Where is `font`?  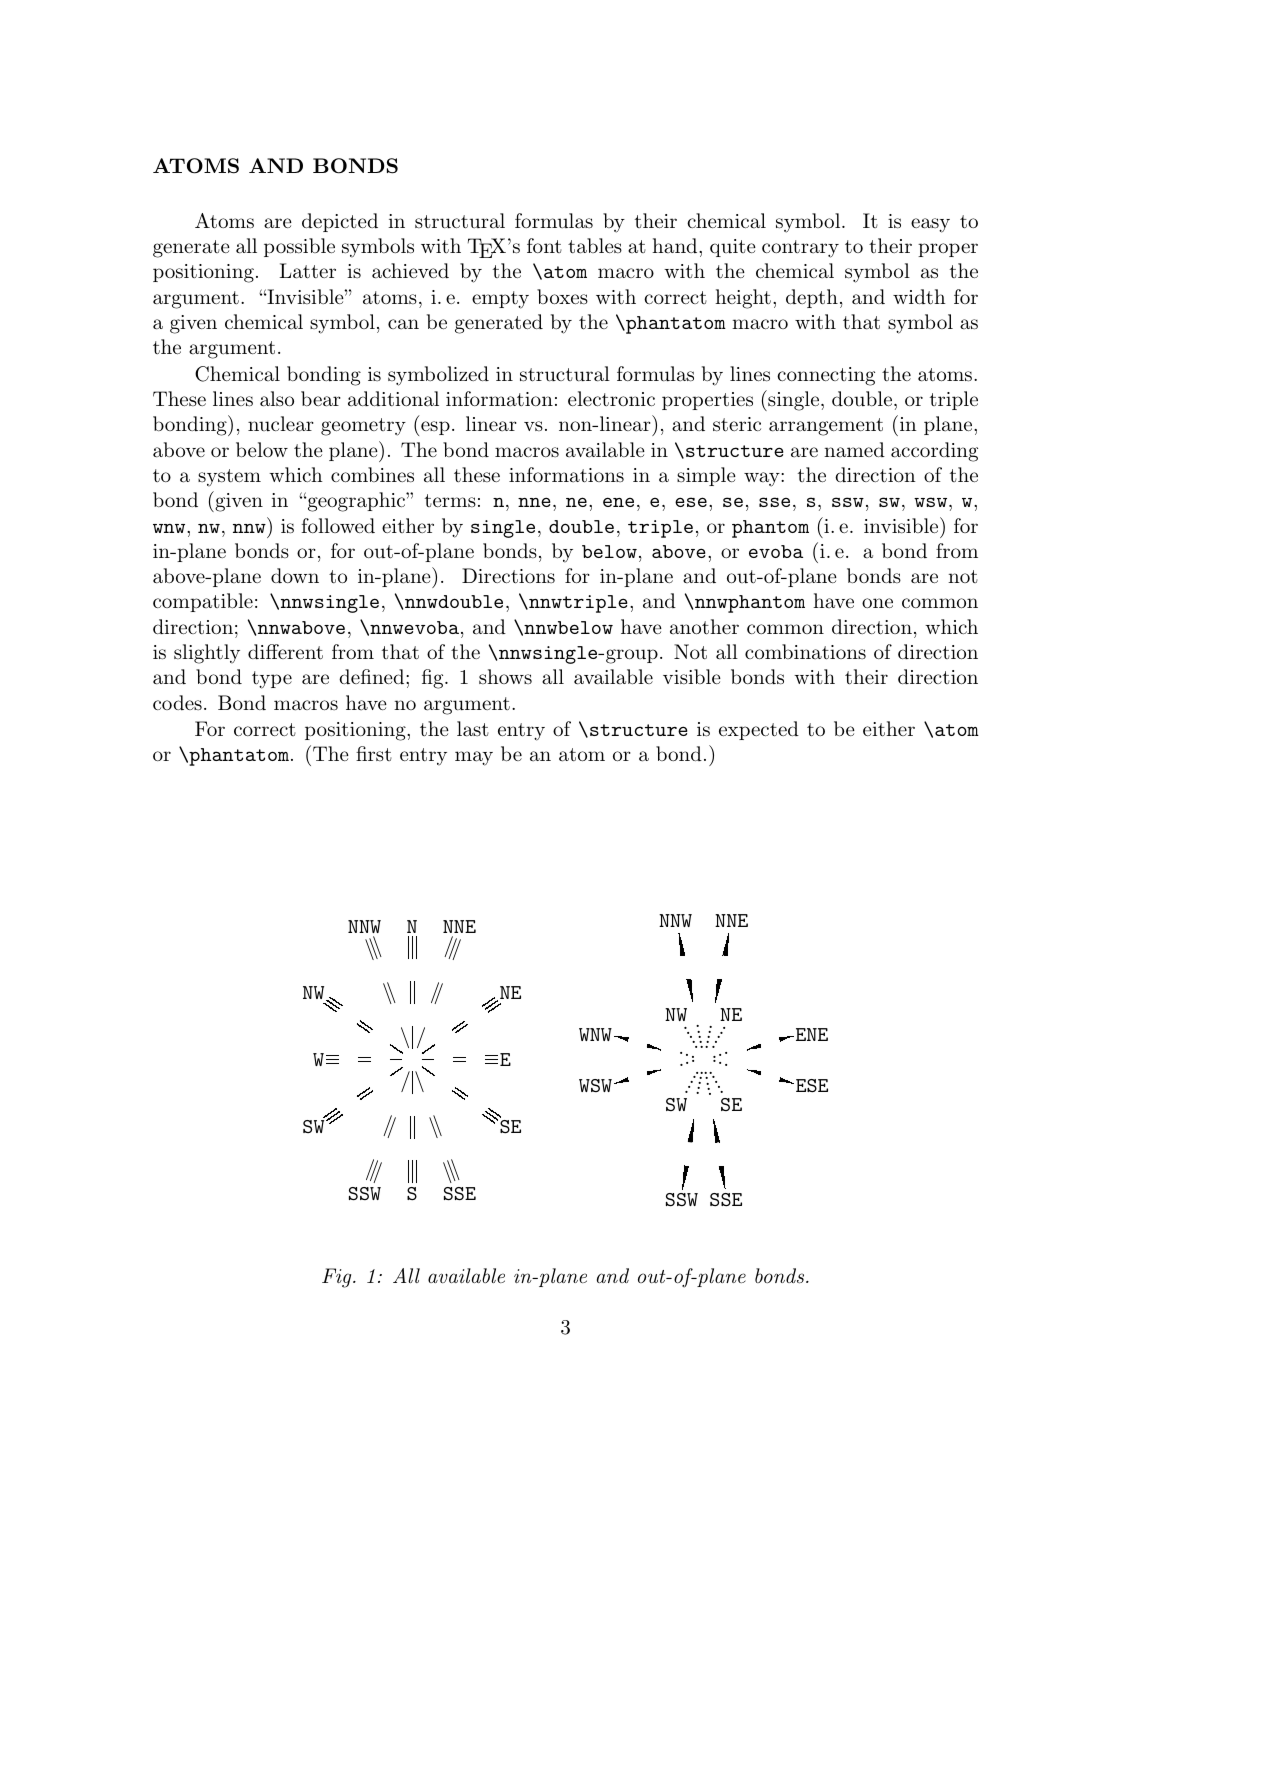
font is located at coordinates (544, 245).
